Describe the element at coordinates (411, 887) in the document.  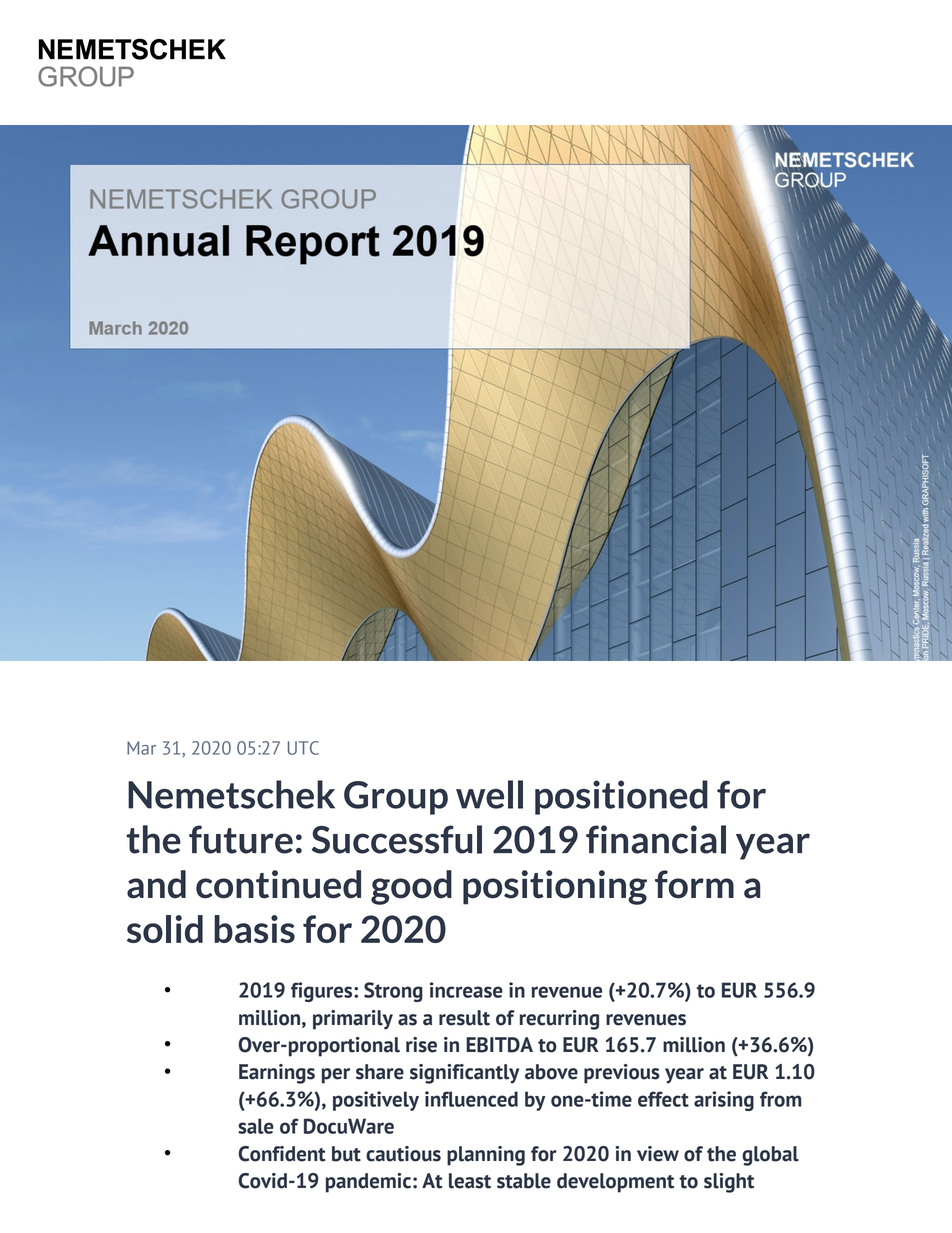
I see `good` at that location.
